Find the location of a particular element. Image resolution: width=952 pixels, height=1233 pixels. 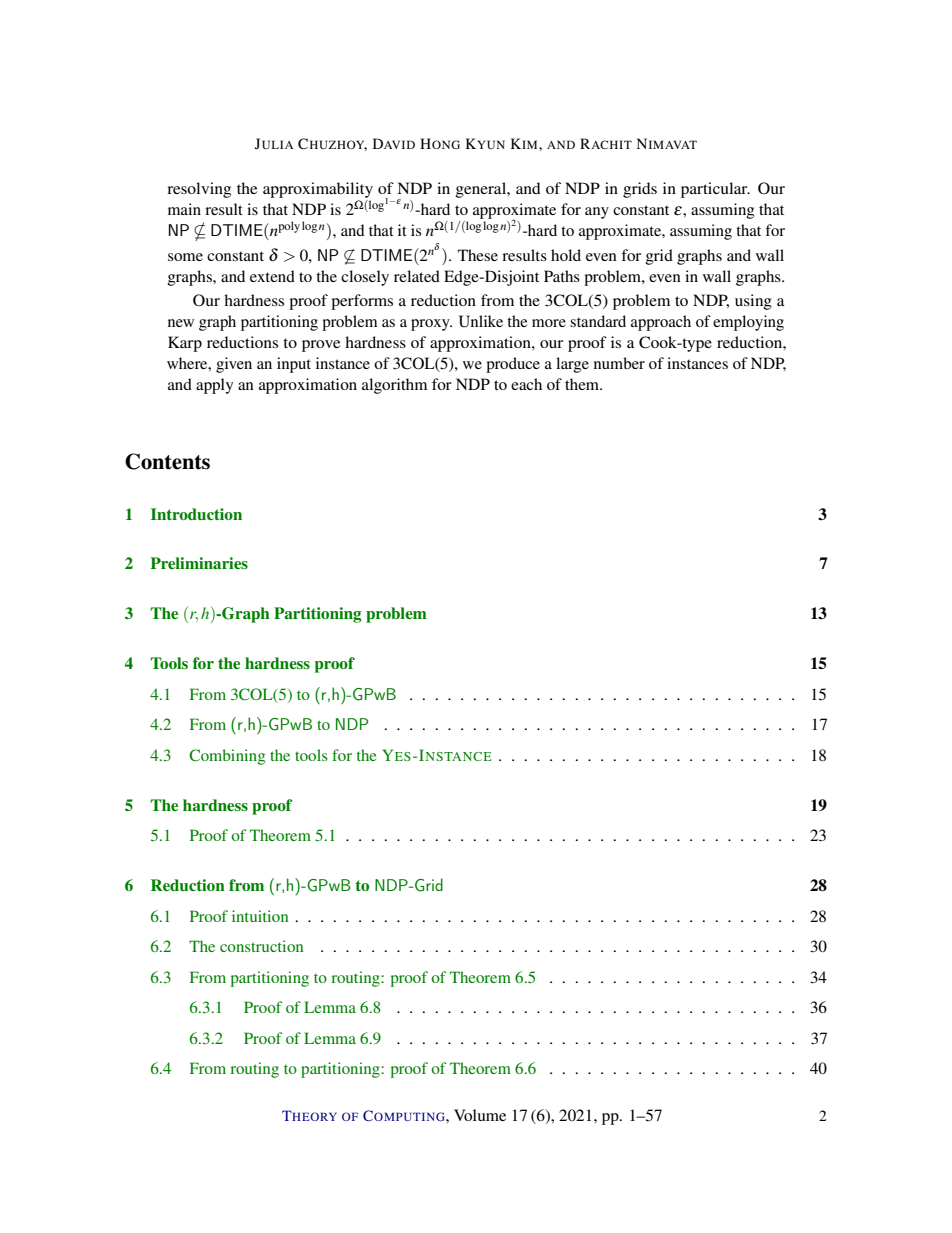

Introduction is located at coordinates (196, 514).
